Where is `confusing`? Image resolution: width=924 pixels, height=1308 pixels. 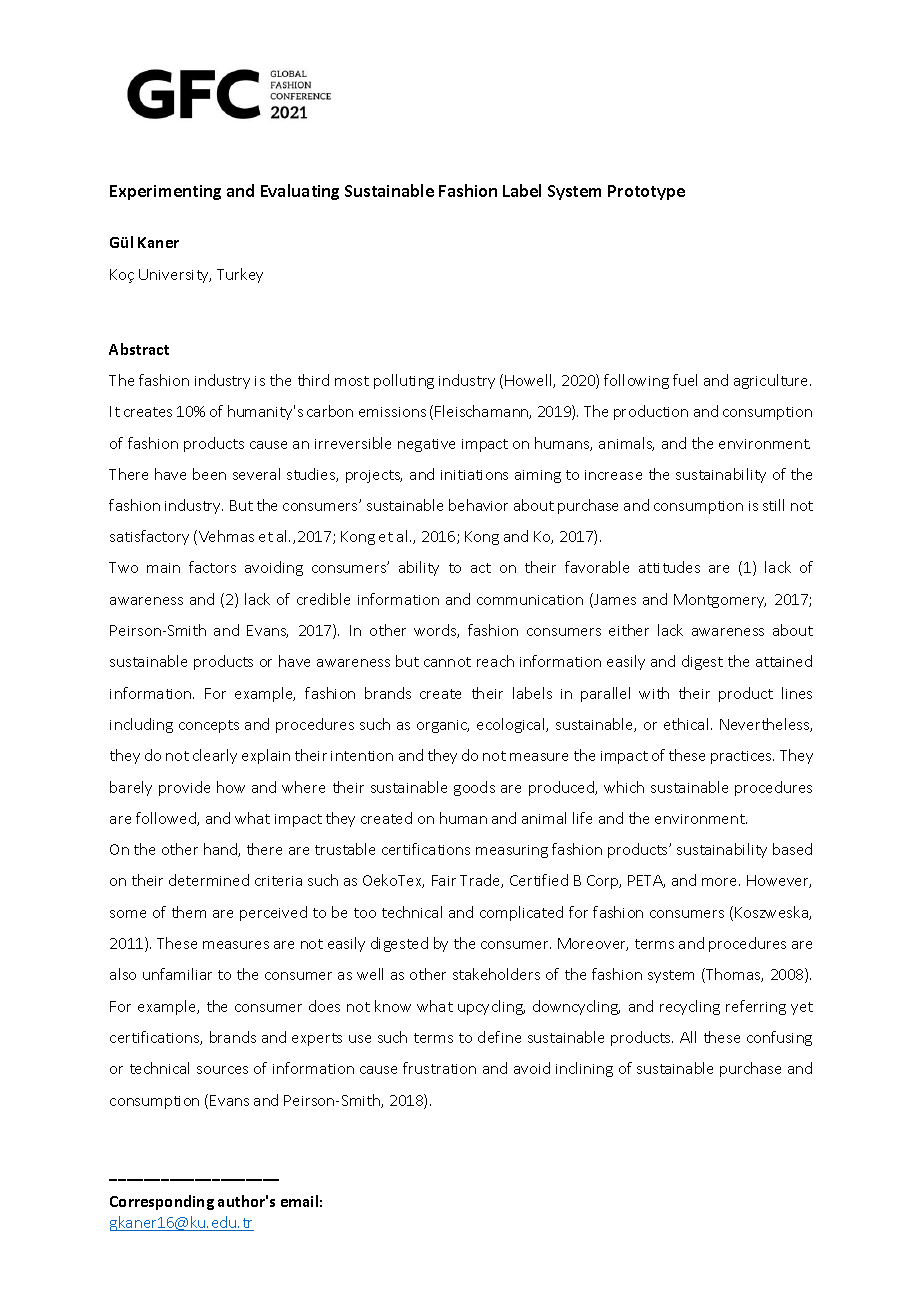 confusing is located at coordinates (779, 1038).
